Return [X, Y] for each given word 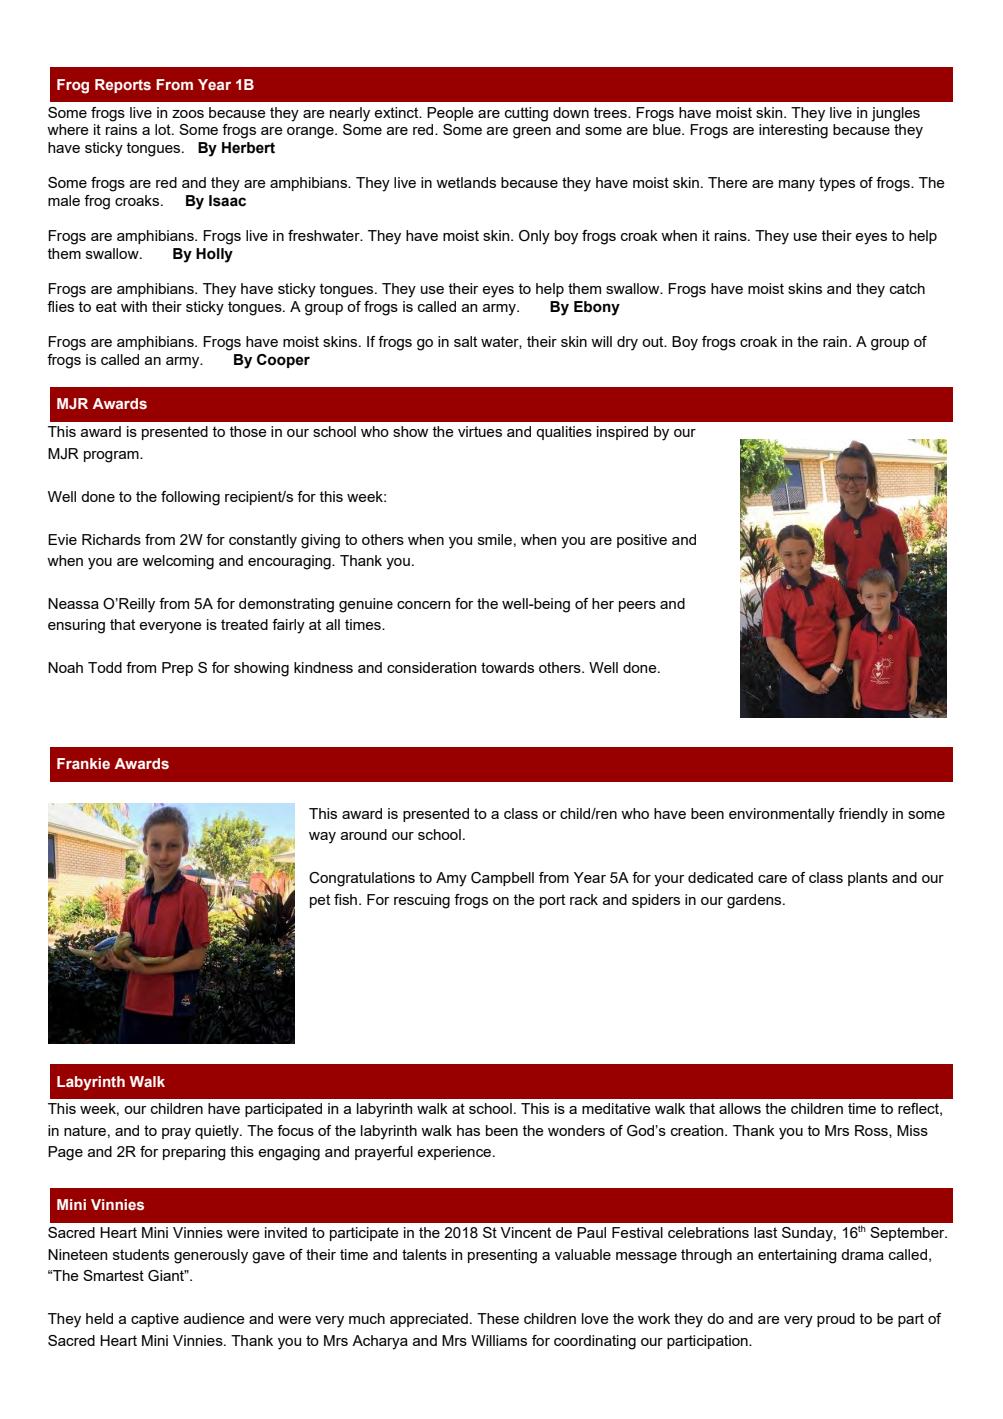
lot [164, 129]
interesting [793, 131]
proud [836, 1320]
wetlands [466, 182]
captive [155, 1320]
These [498, 1318]
